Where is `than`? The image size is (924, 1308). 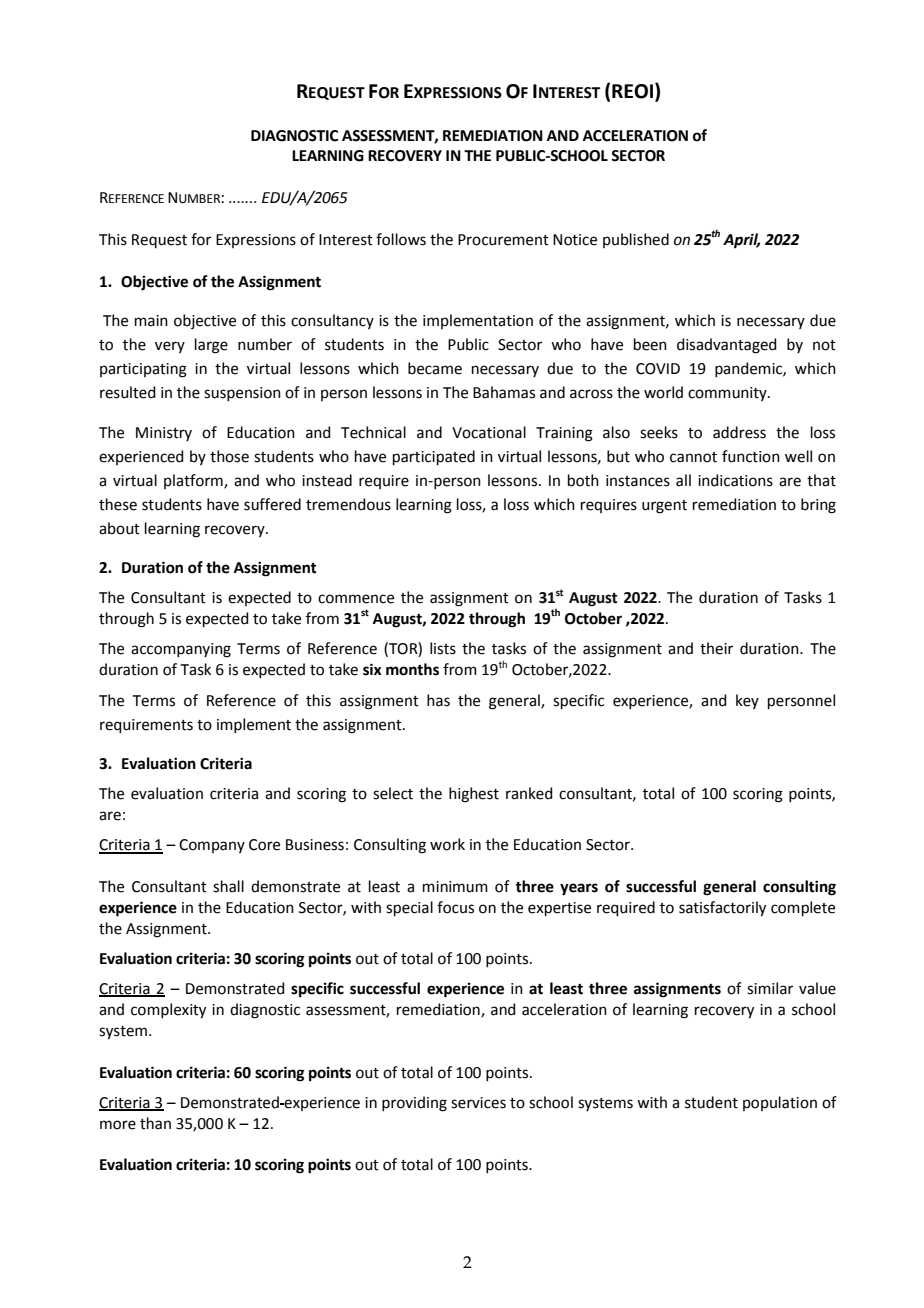
than is located at coordinates (155, 1123).
